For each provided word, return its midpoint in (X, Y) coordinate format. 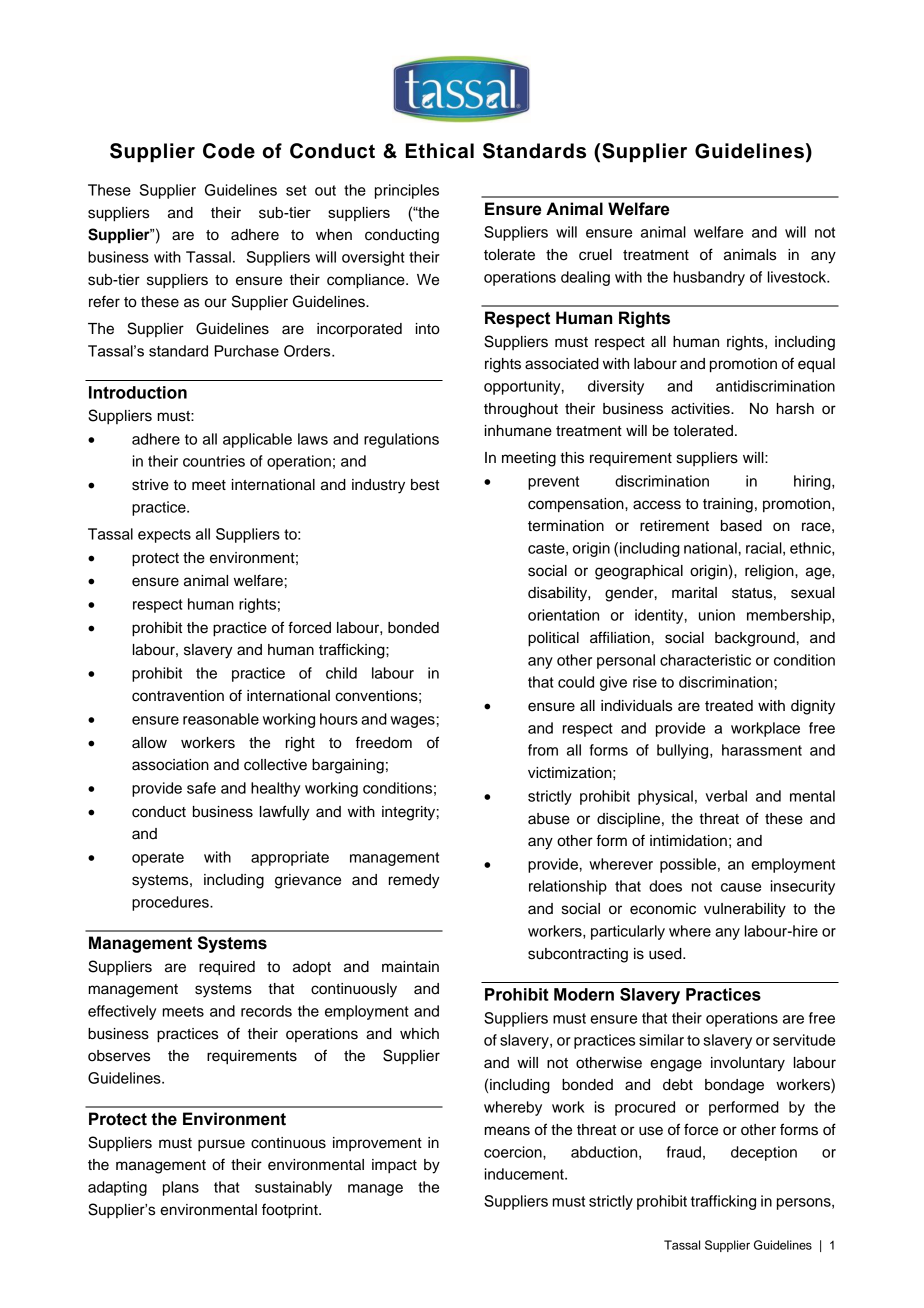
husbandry (709, 278)
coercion (514, 1152)
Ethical (440, 151)
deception (764, 1153)
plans (181, 1188)
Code (229, 151)
